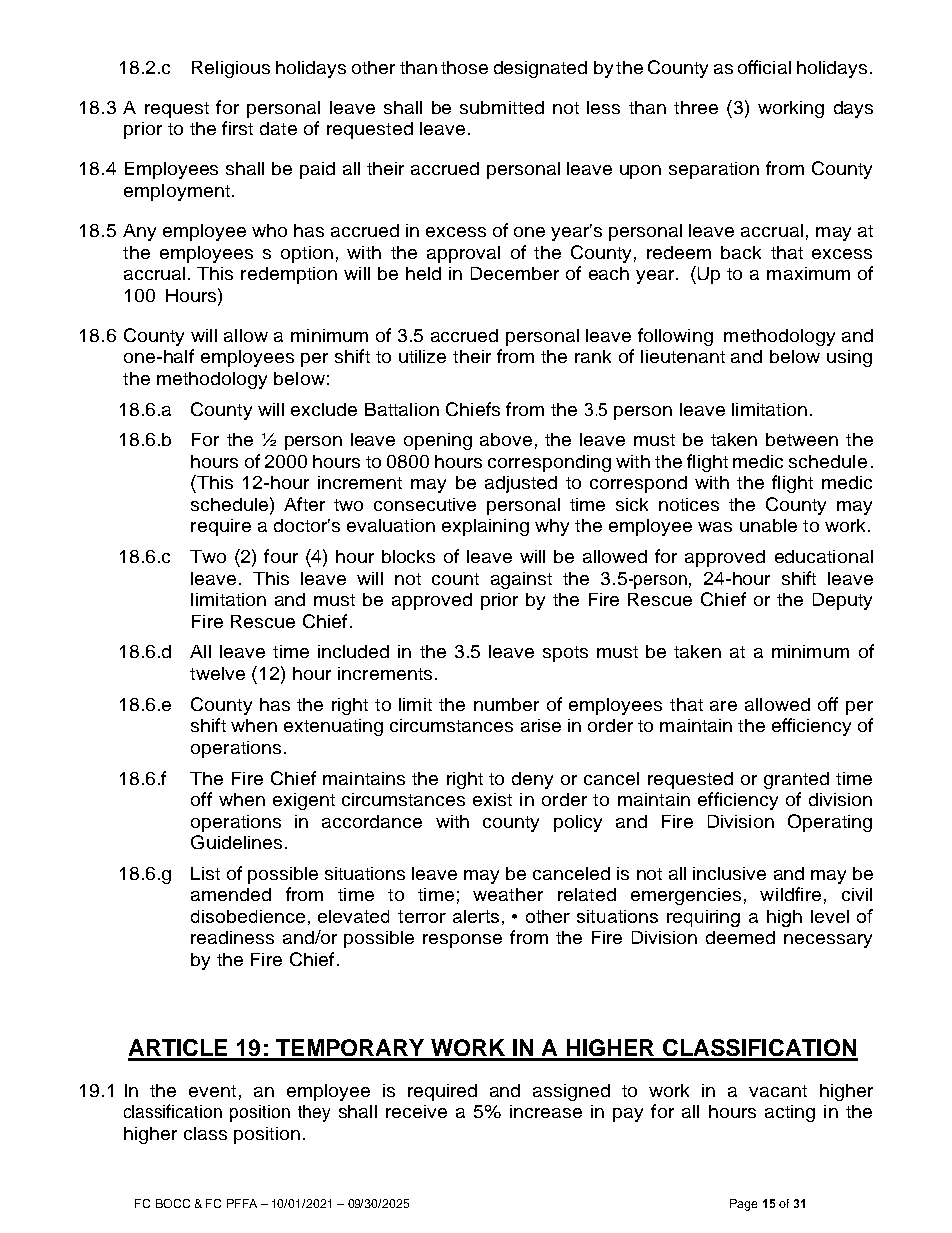  I want to click on exclude, so click(324, 409).
